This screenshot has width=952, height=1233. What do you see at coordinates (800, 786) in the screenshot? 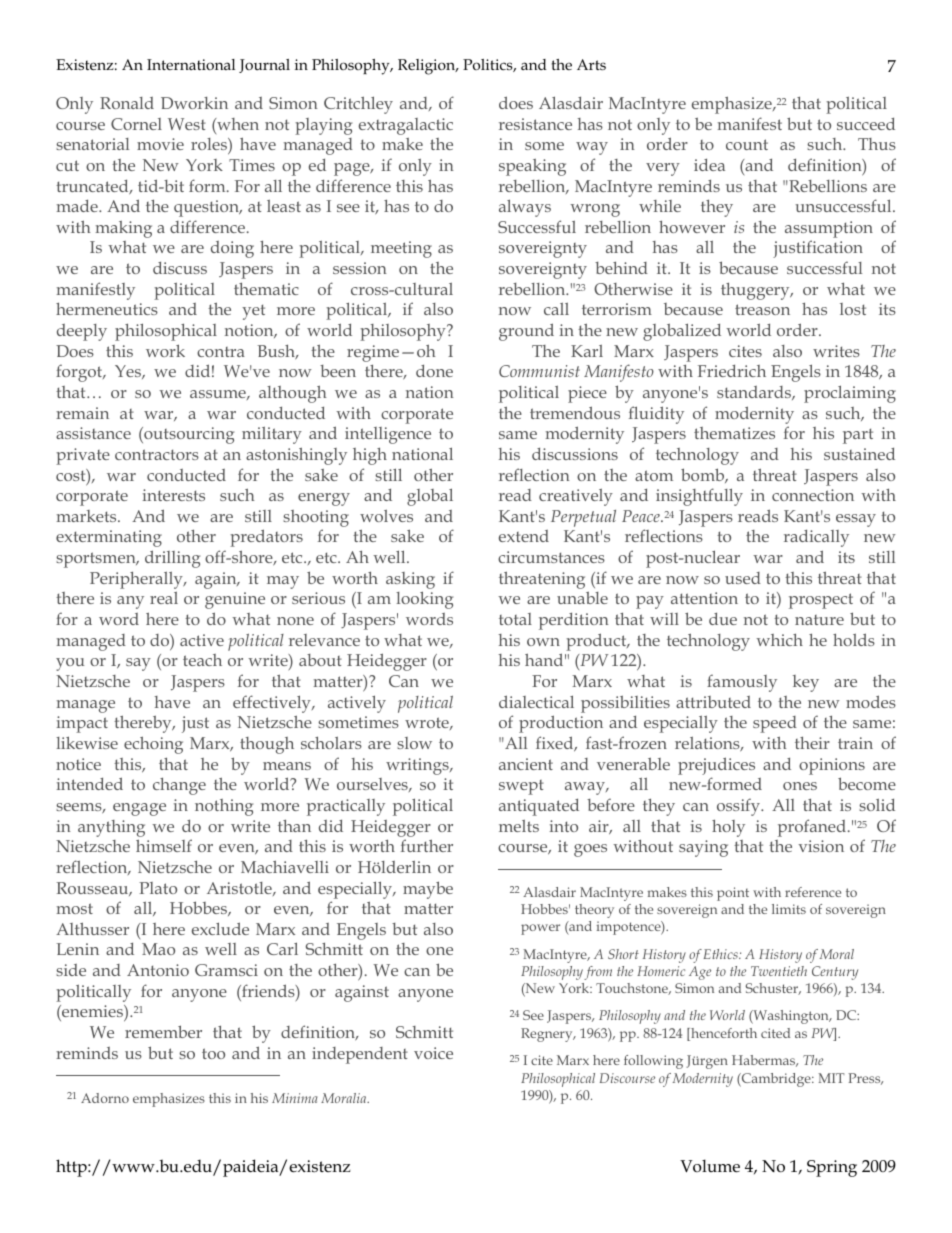
I see `ones` at bounding box center [800, 786].
